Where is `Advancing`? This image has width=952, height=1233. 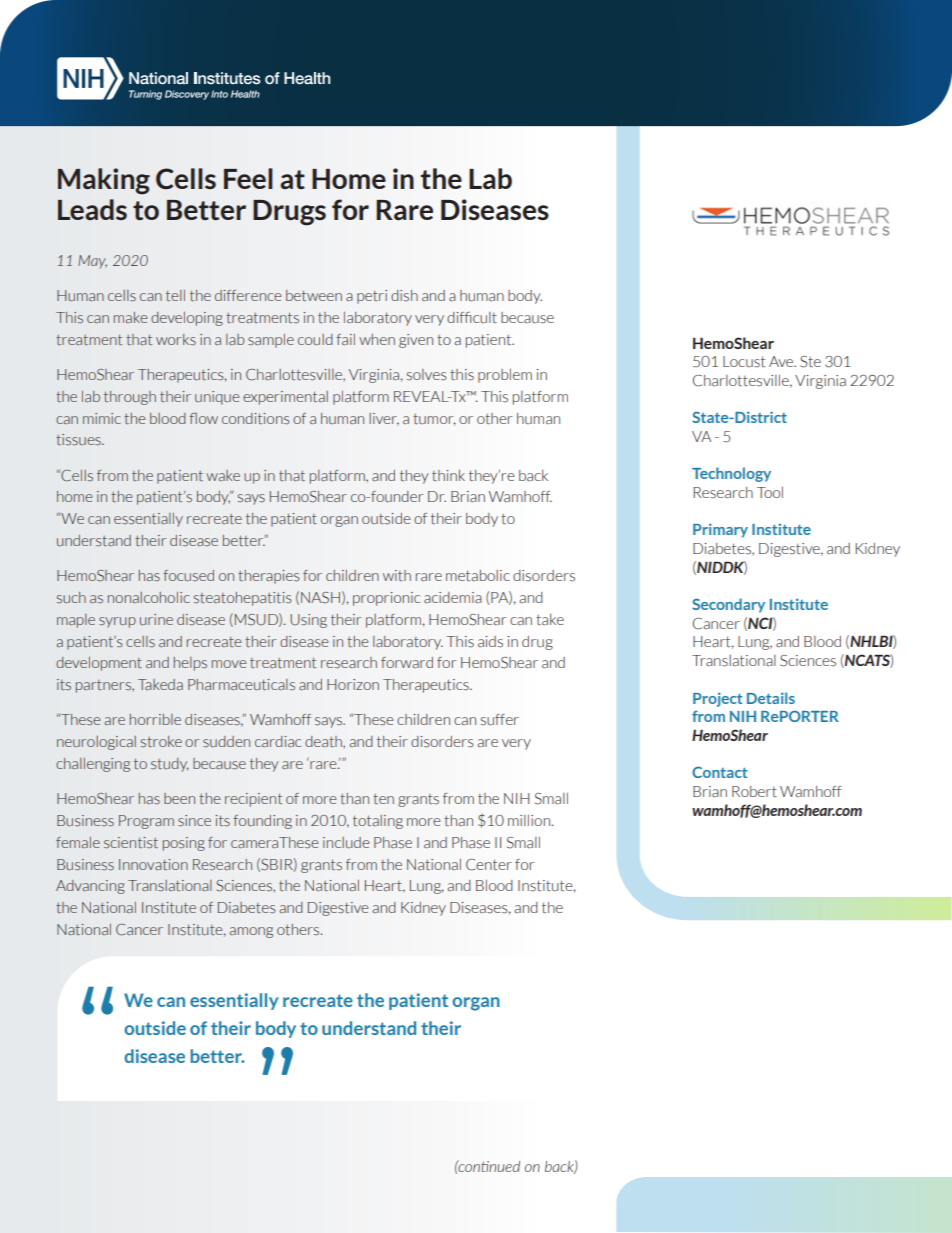 Advancing is located at coordinates (90, 887).
